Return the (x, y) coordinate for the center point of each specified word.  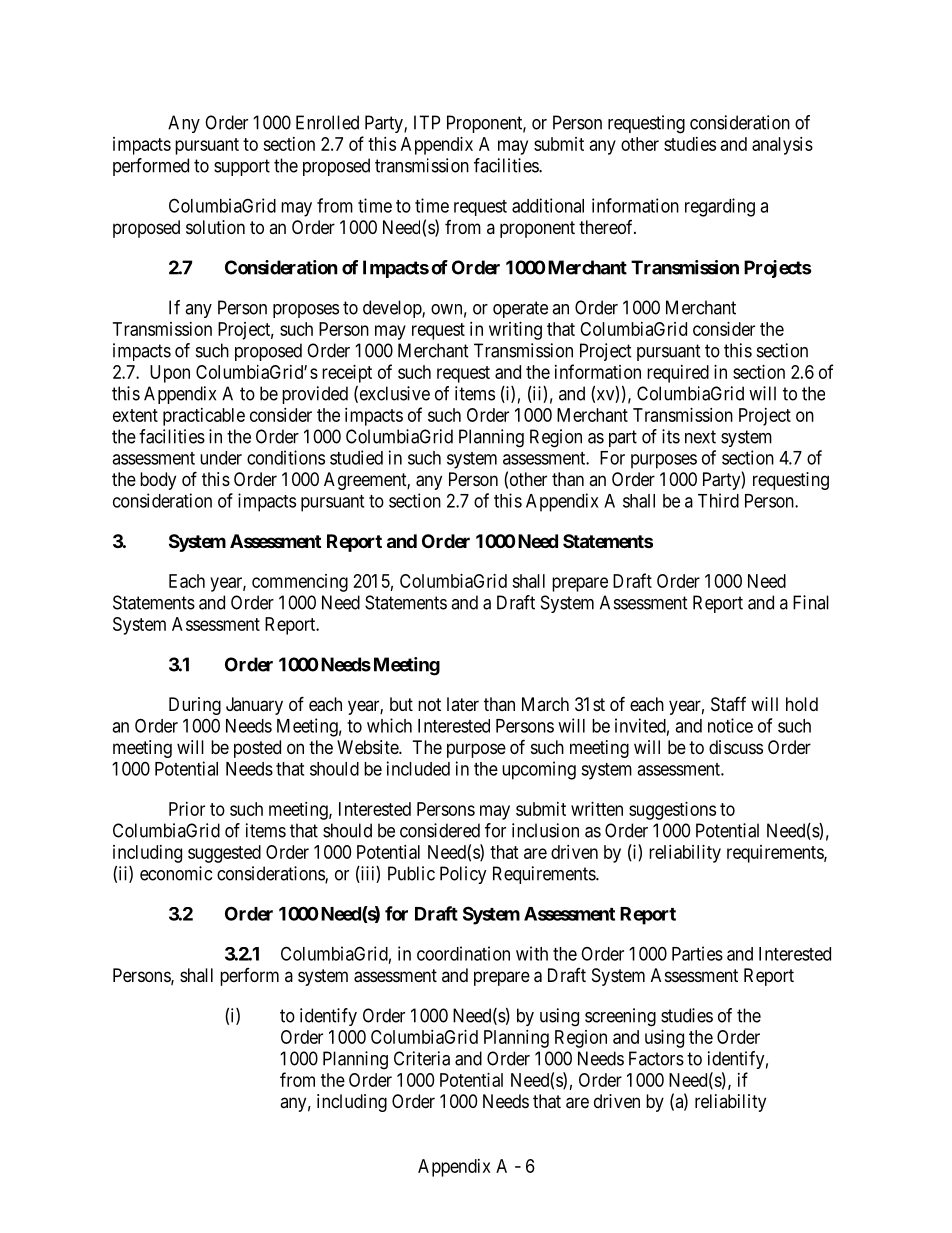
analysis (782, 146)
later (463, 704)
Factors (656, 1058)
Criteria (422, 1058)
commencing (300, 583)
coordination (463, 953)
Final (811, 602)
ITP (427, 122)
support (242, 167)
